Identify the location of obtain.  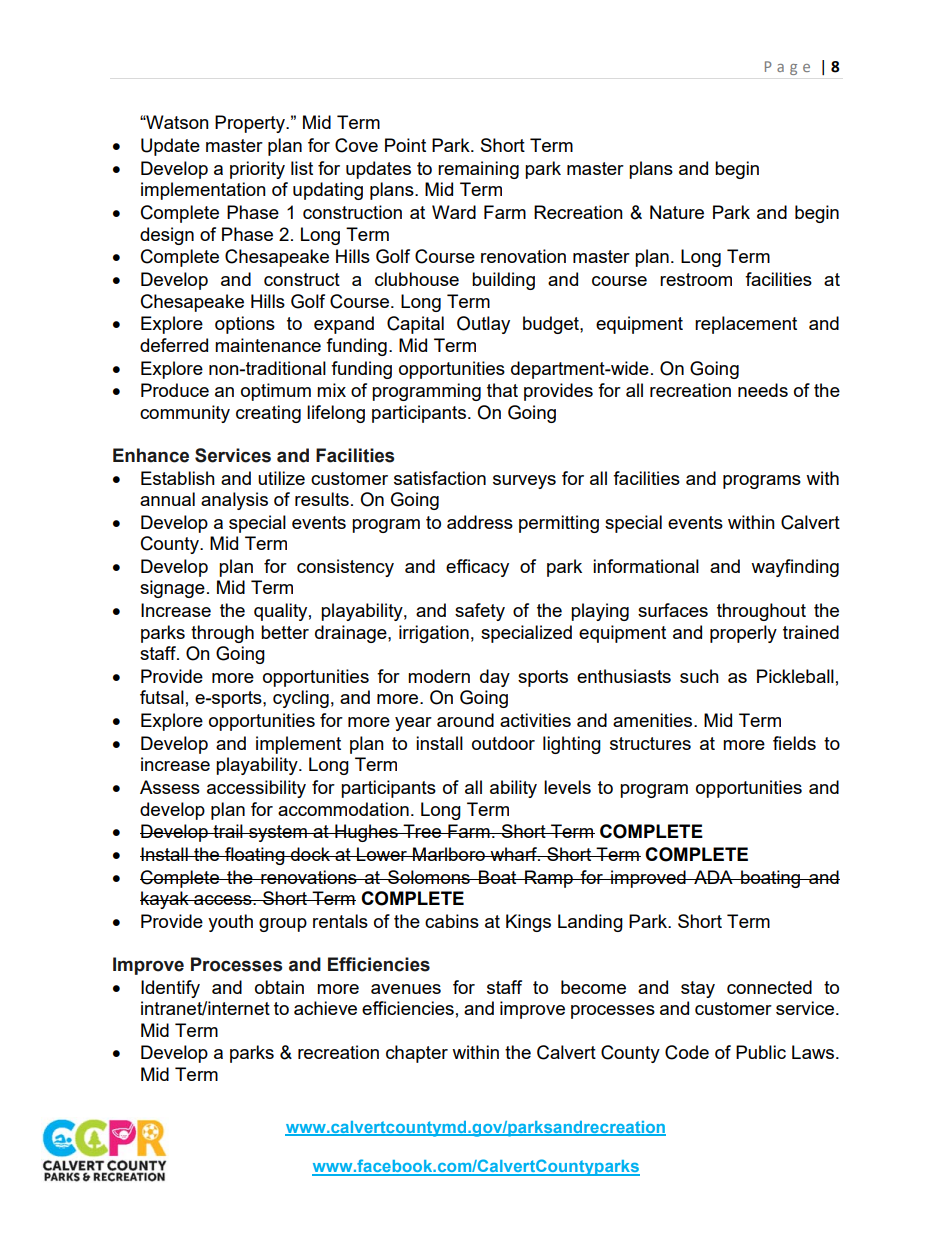
(279, 987).
